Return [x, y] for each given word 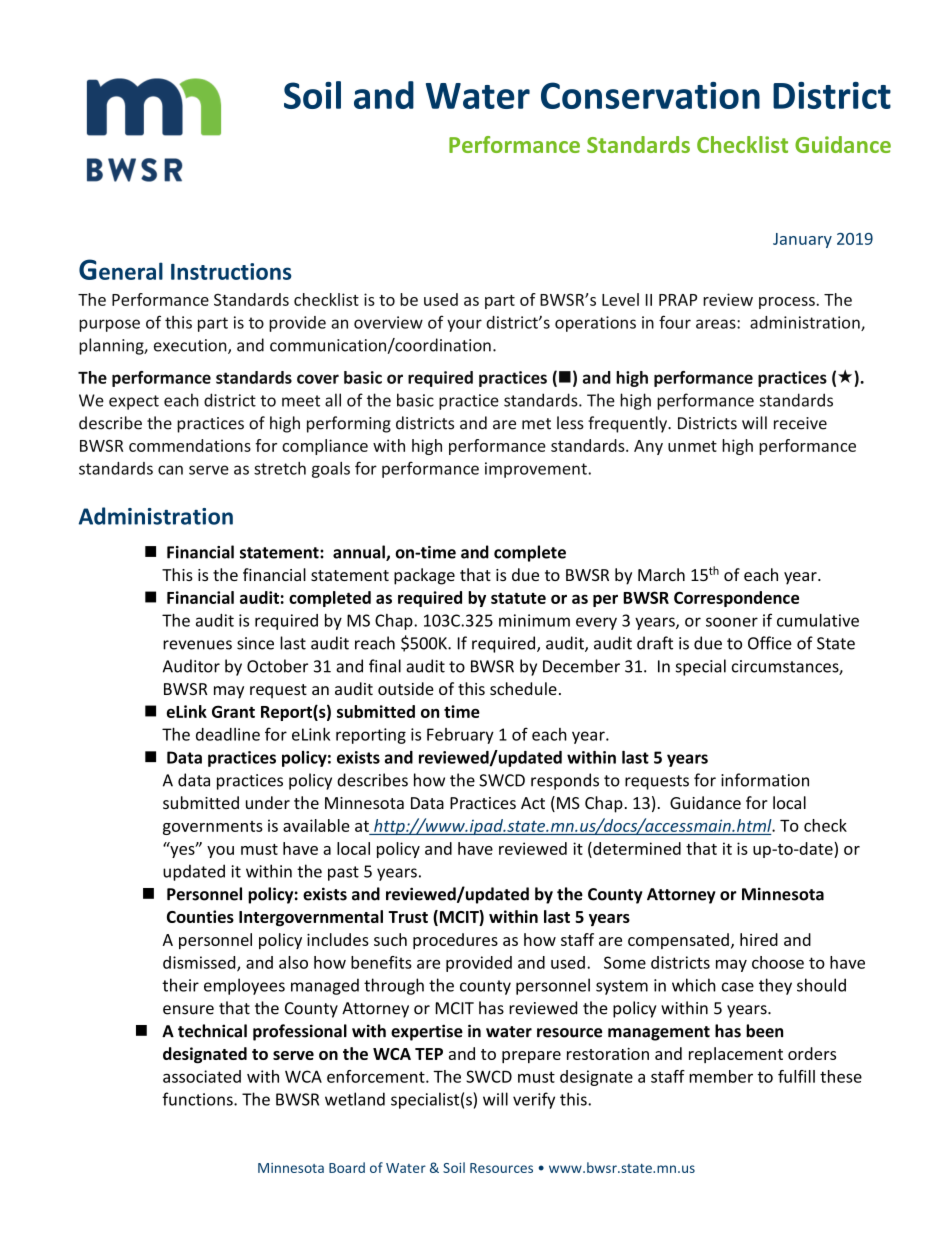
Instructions [231, 271]
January [802, 240]
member [721, 1076]
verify [534, 1100]
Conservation [650, 95]
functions [198, 1099]
